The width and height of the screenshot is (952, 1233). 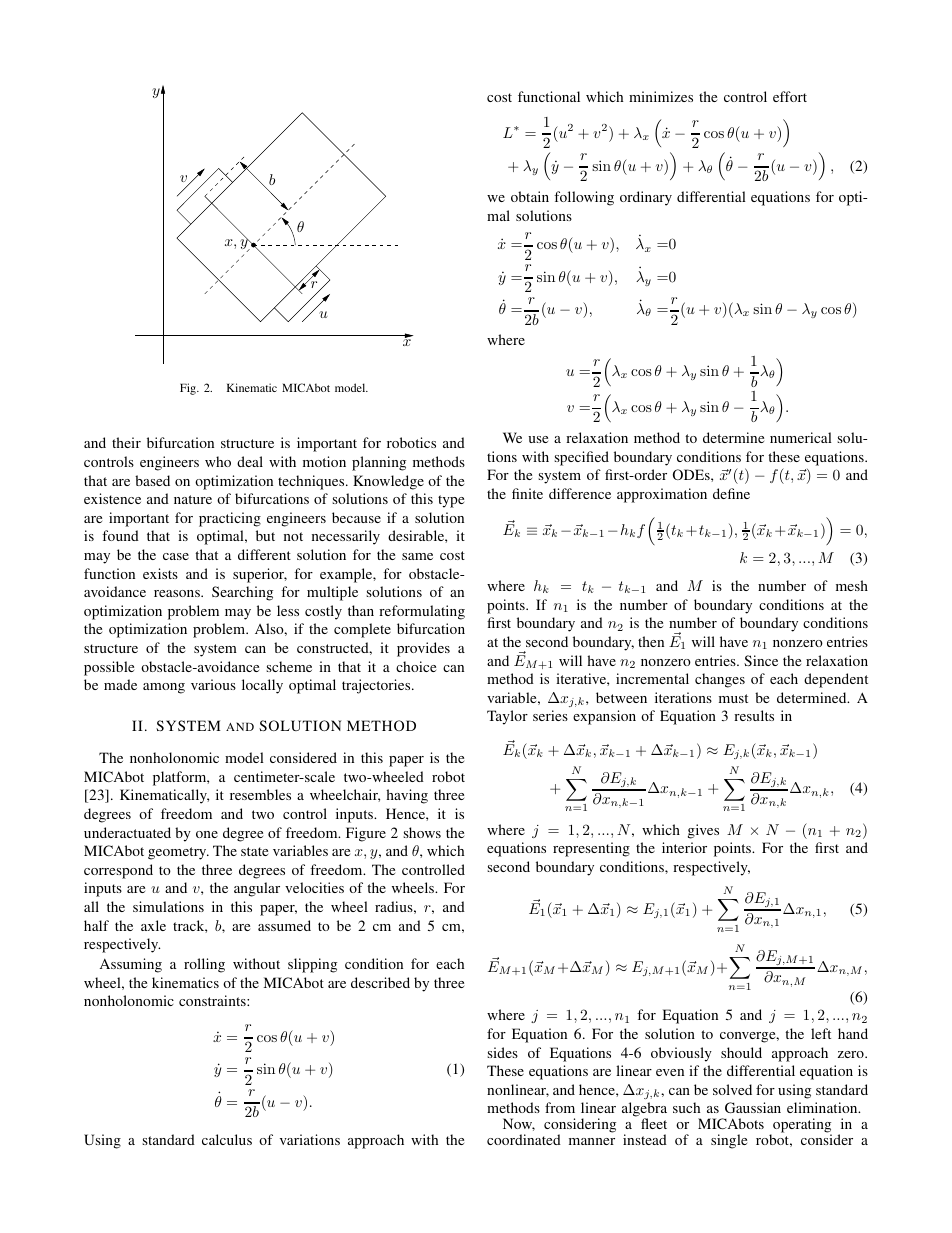 What do you see at coordinates (227, 1139) in the screenshot?
I see `calculus` at bounding box center [227, 1139].
